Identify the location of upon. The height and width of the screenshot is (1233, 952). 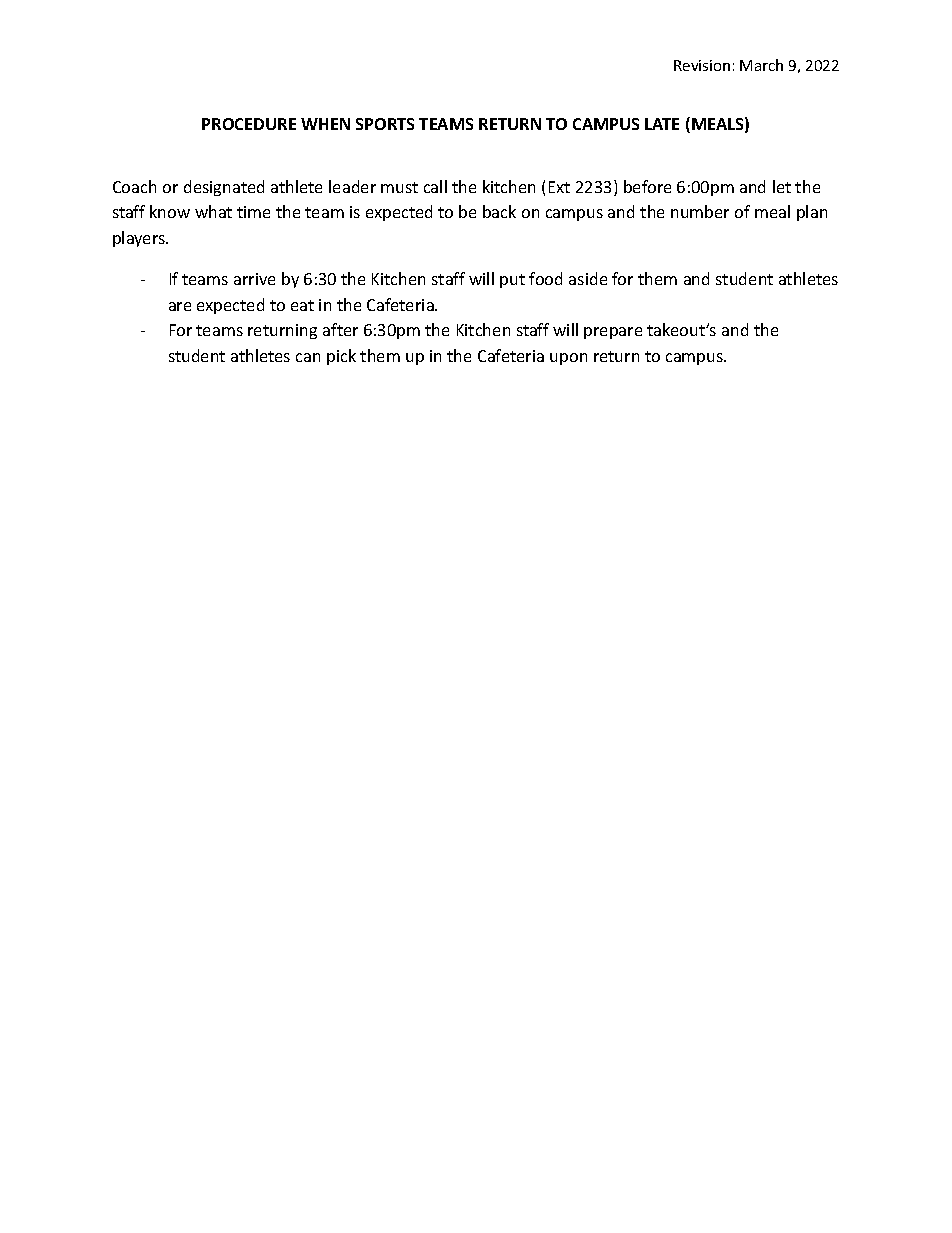
(568, 359).
